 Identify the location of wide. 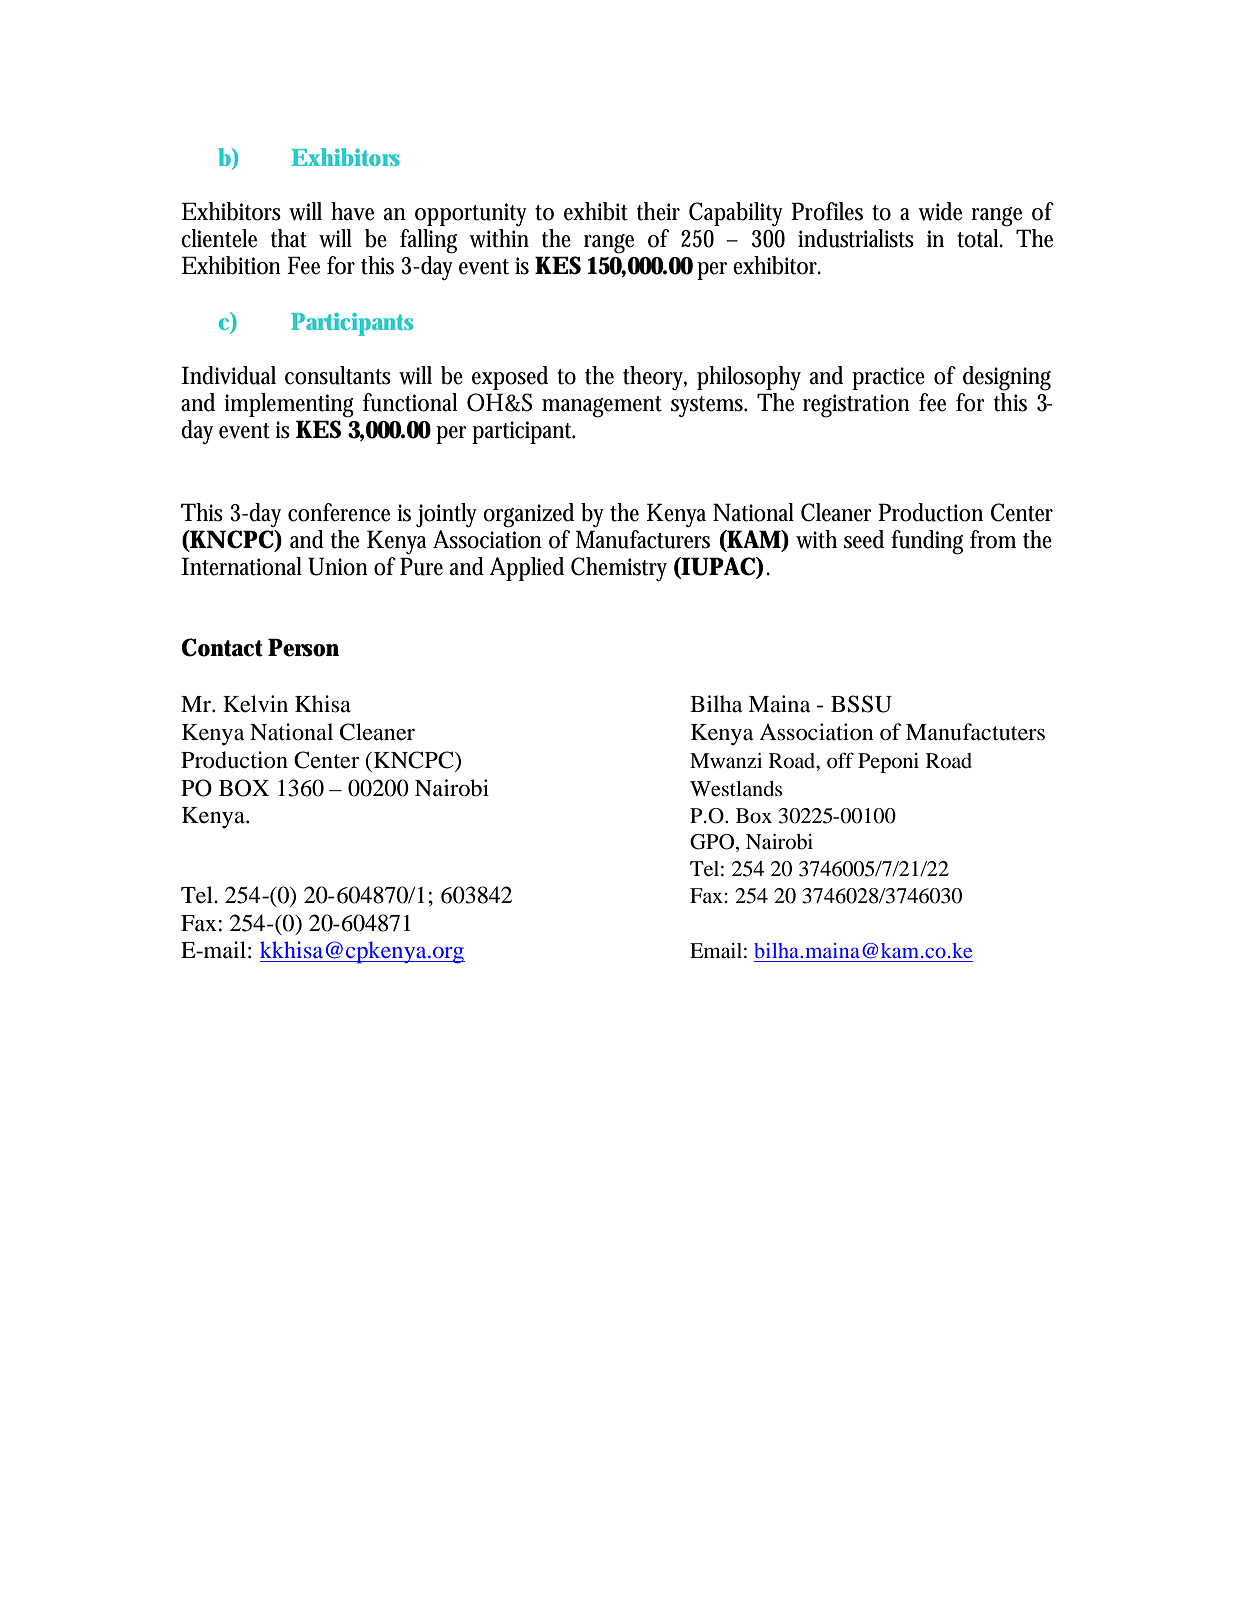
(940, 211).
